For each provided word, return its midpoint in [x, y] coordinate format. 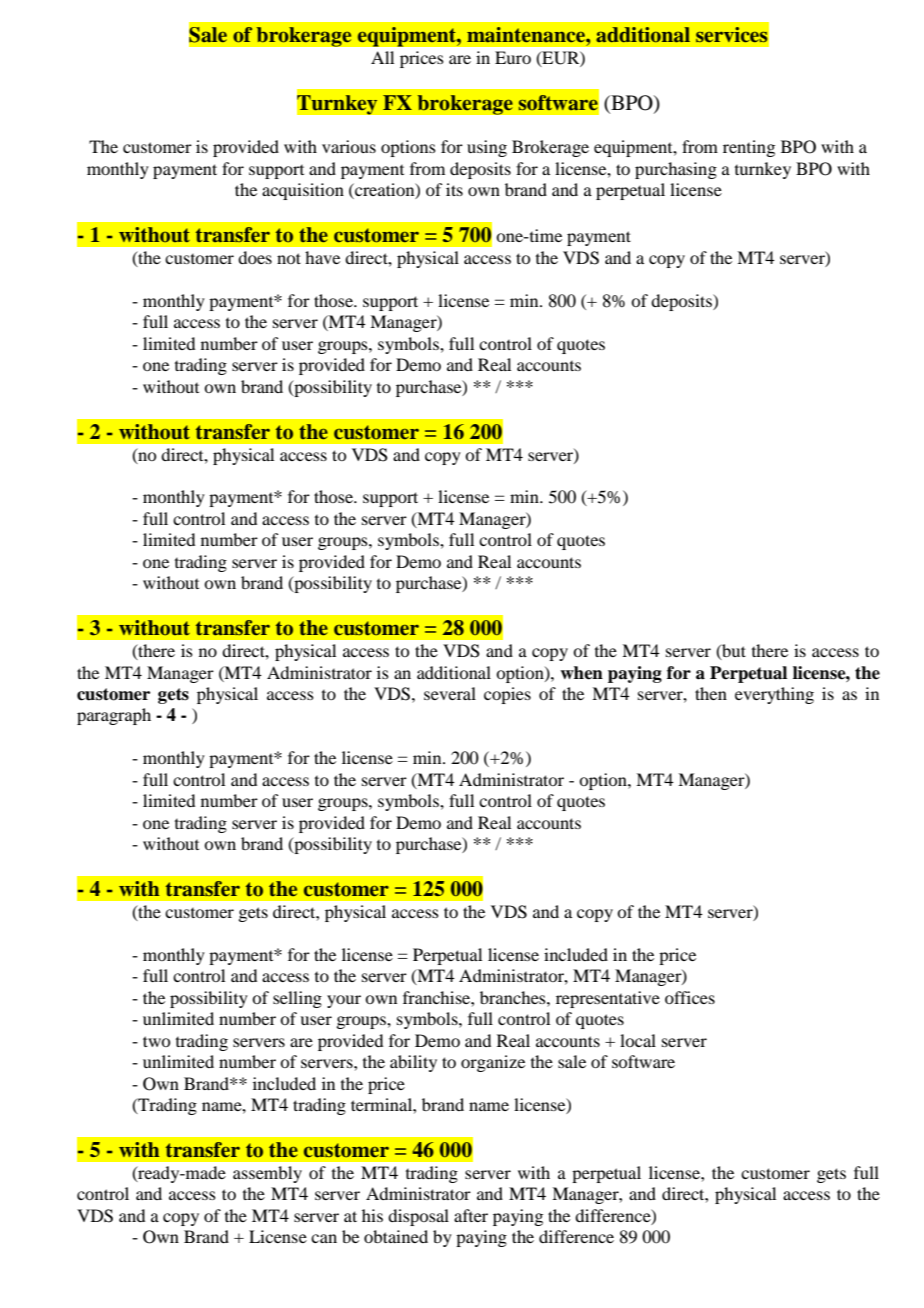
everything [774, 695]
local [638, 1040]
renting [749, 148]
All [382, 57]
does [255, 257]
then [711, 693]
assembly [267, 1174]
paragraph [114, 716]
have [322, 257]
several [450, 693]
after [471, 1215]
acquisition [303, 191]
